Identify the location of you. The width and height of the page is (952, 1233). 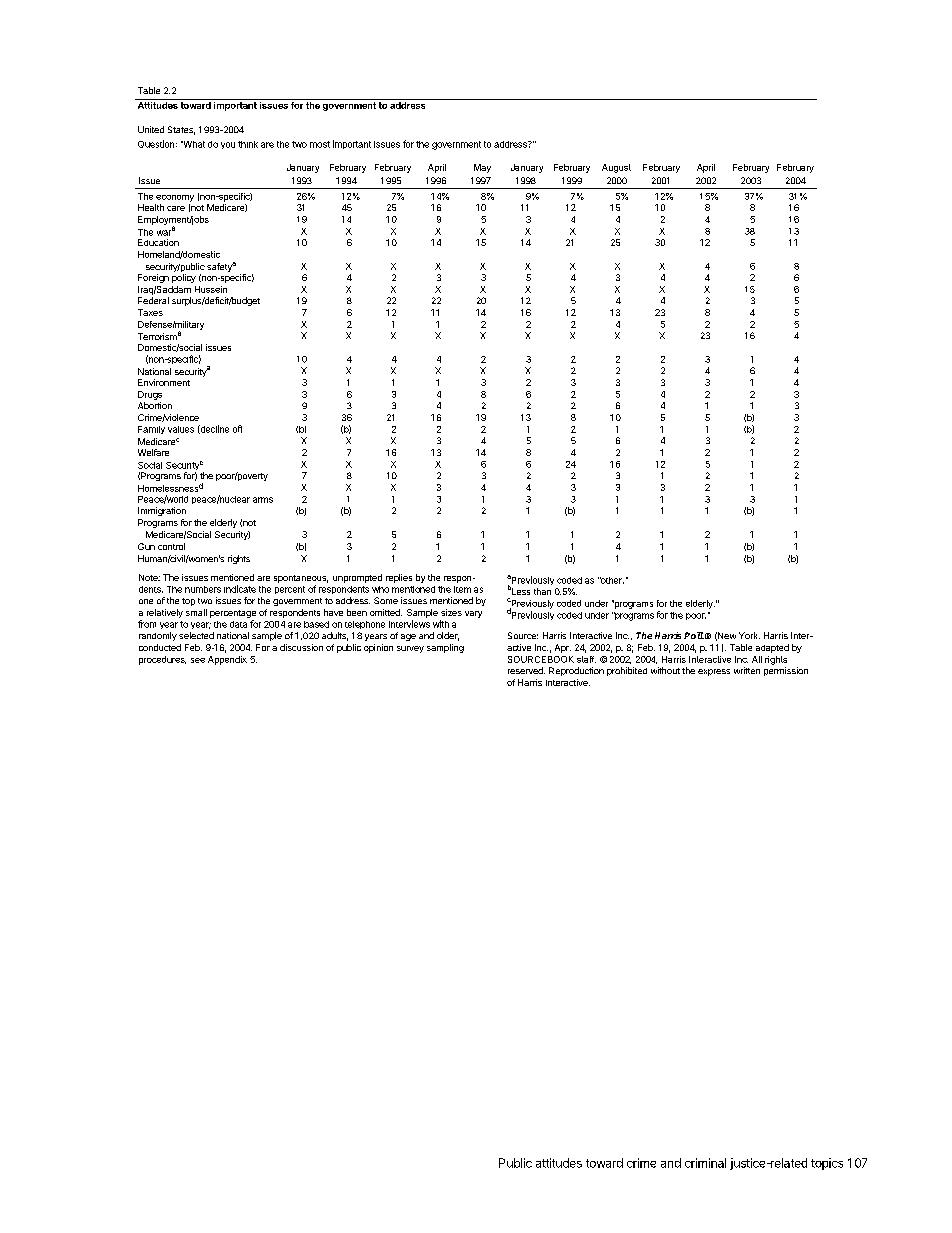
(228, 145).
